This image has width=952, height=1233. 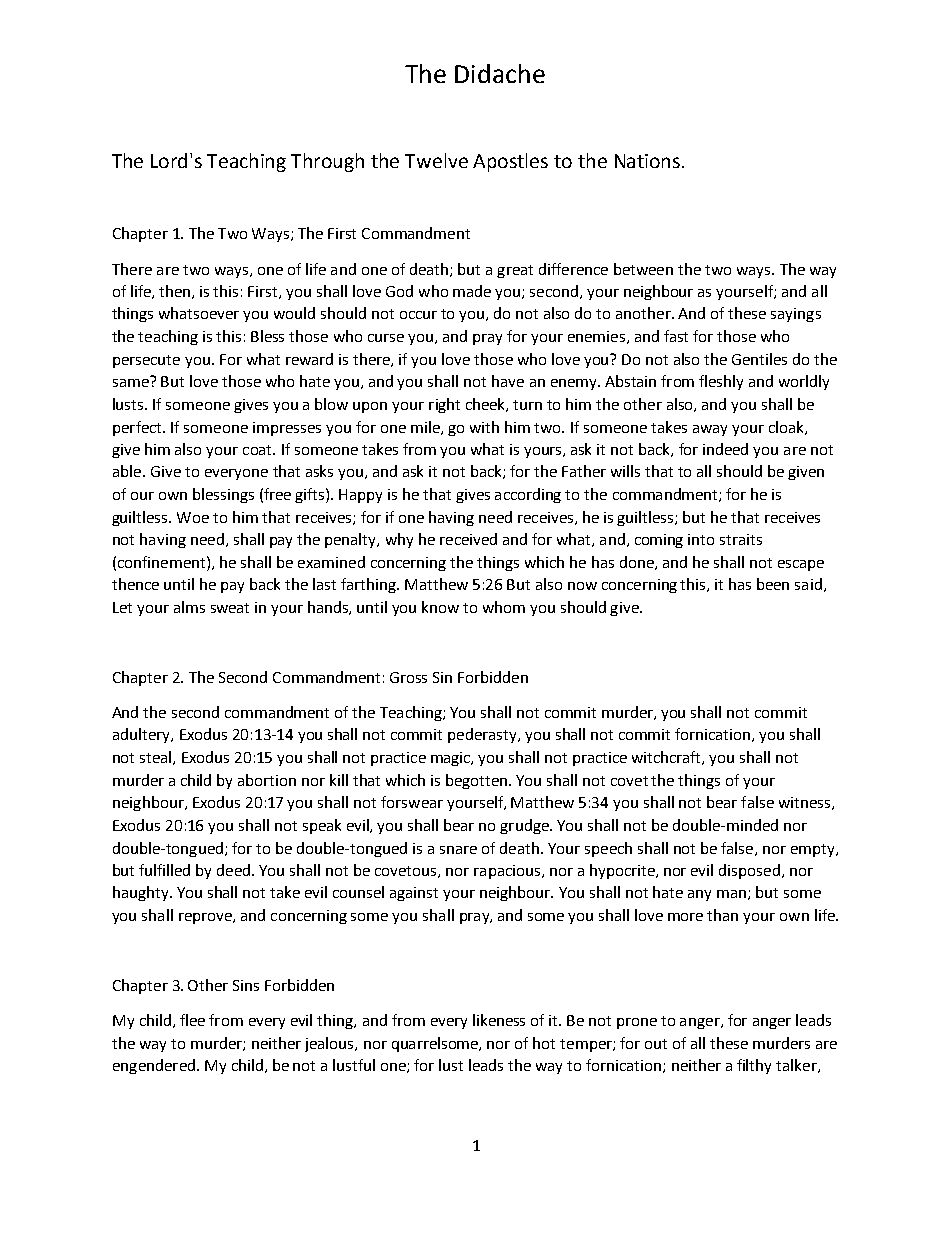 I want to click on know, so click(x=440, y=607).
